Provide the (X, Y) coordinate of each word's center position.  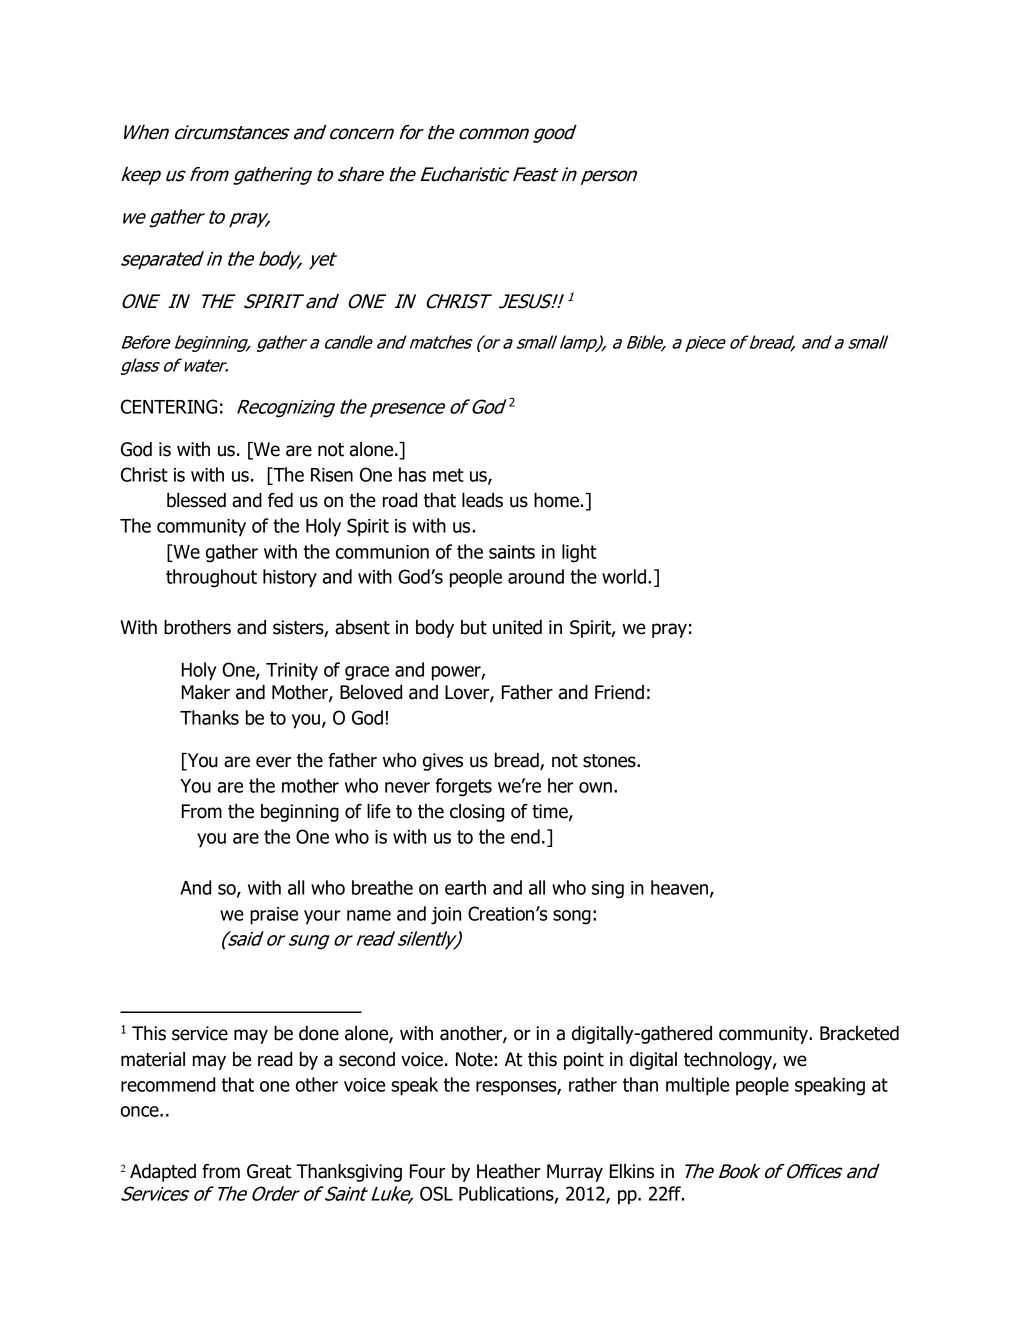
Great (269, 1171)
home (556, 500)
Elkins (632, 1171)
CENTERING (169, 406)
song (572, 917)
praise (274, 916)
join (446, 916)
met (448, 475)
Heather (509, 1171)
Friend (619, 692)
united (517, 627)
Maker (206, 692)
